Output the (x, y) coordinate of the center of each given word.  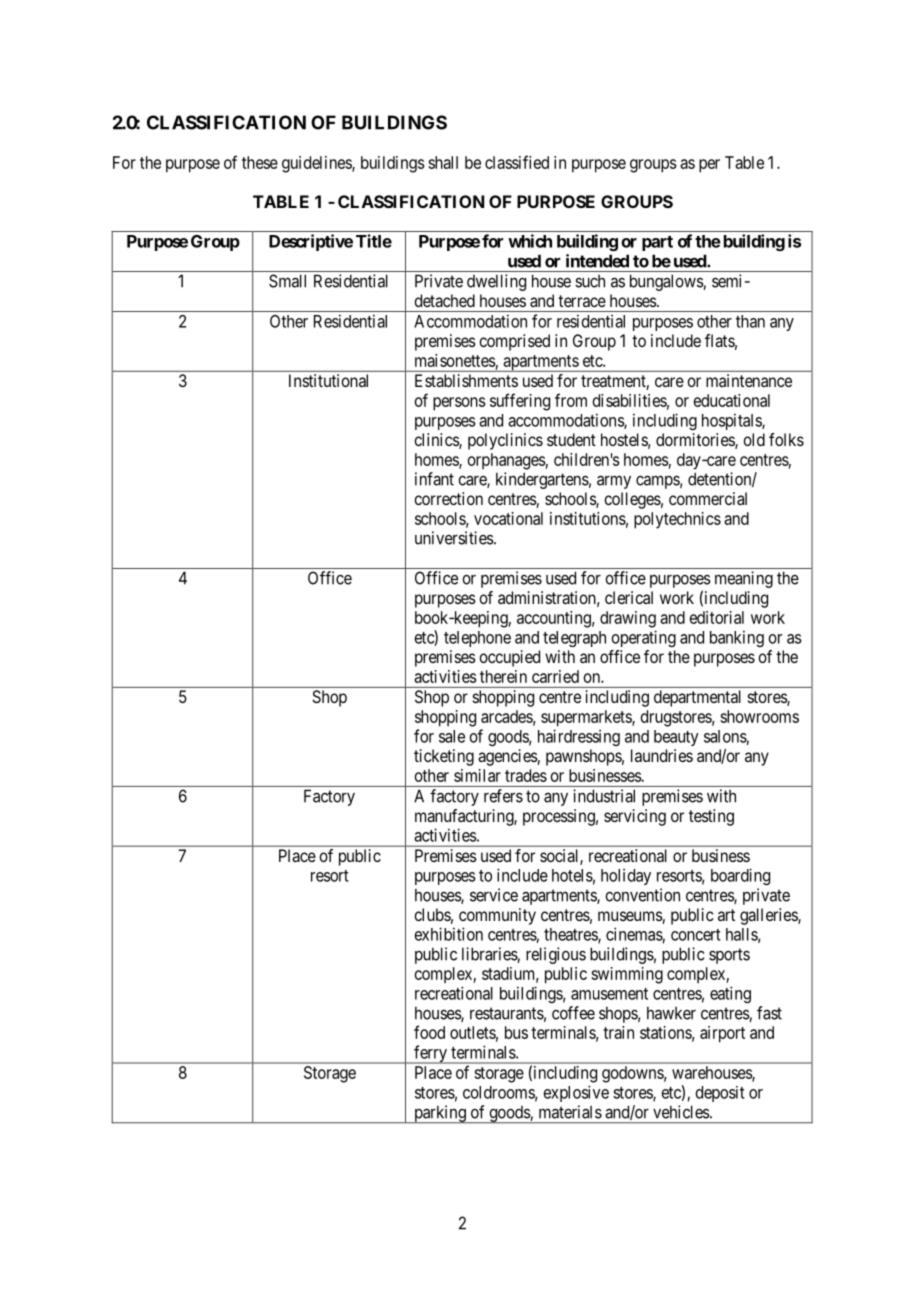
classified (517, 162)
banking (737, 638)
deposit (720, 1094)
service (494, 895)
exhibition (449, 934)
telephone (477, 639)
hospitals (732, 421)
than (750, 321)
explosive (576, 1093)
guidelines (317, 164)
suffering (520, 402)
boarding (740, 876)
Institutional (328, 380)
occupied (509, 658)
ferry (430, 1054)
